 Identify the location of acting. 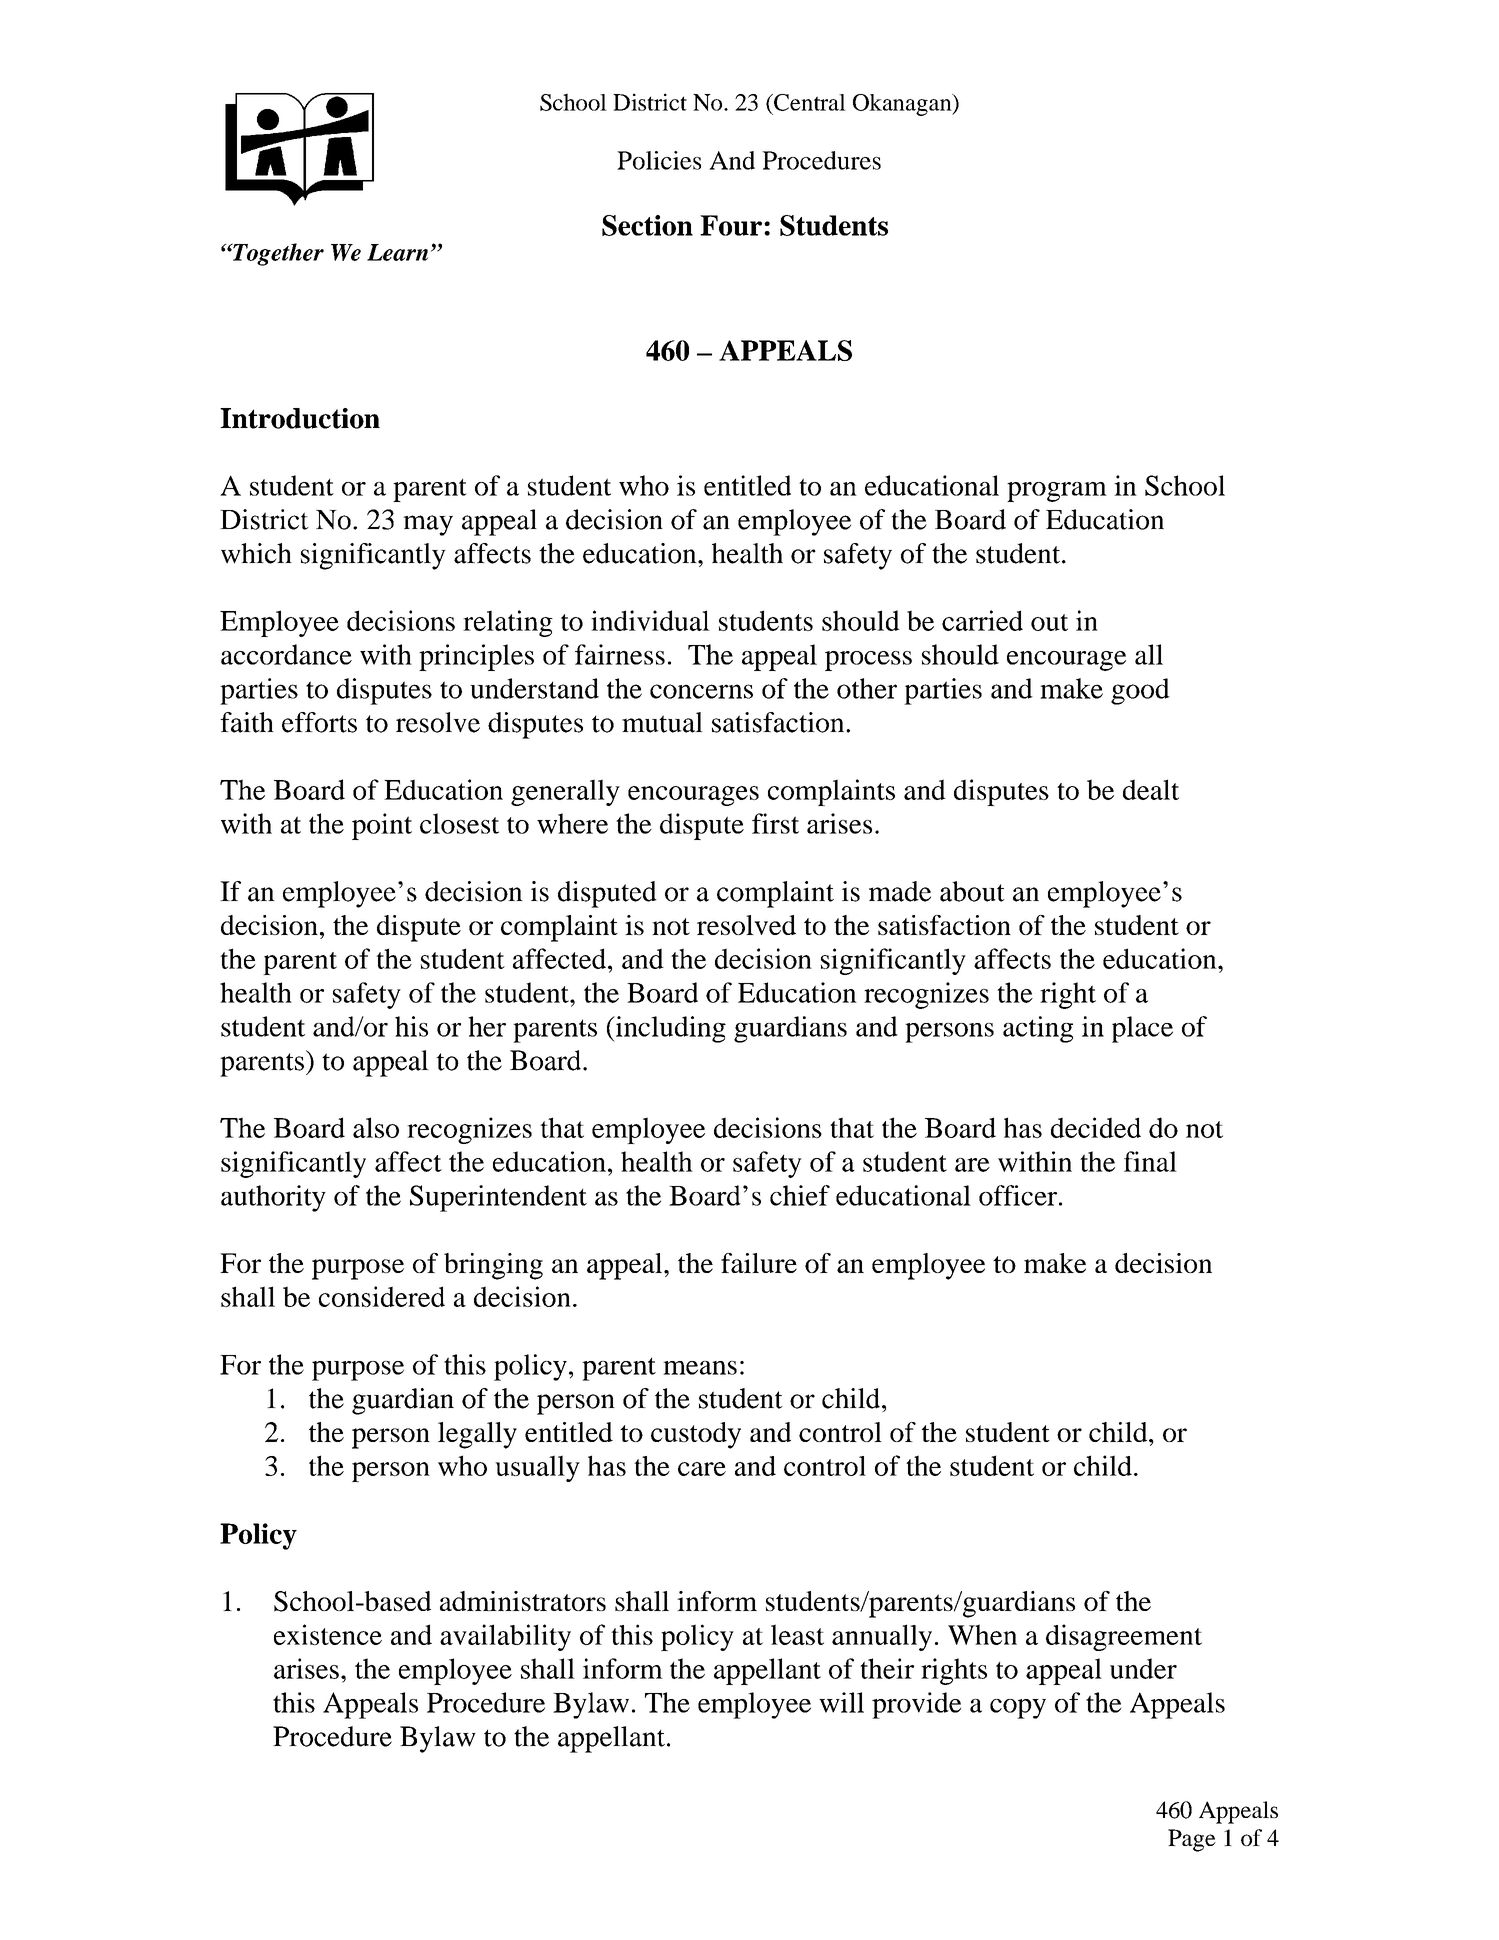
(1038, 1029).
